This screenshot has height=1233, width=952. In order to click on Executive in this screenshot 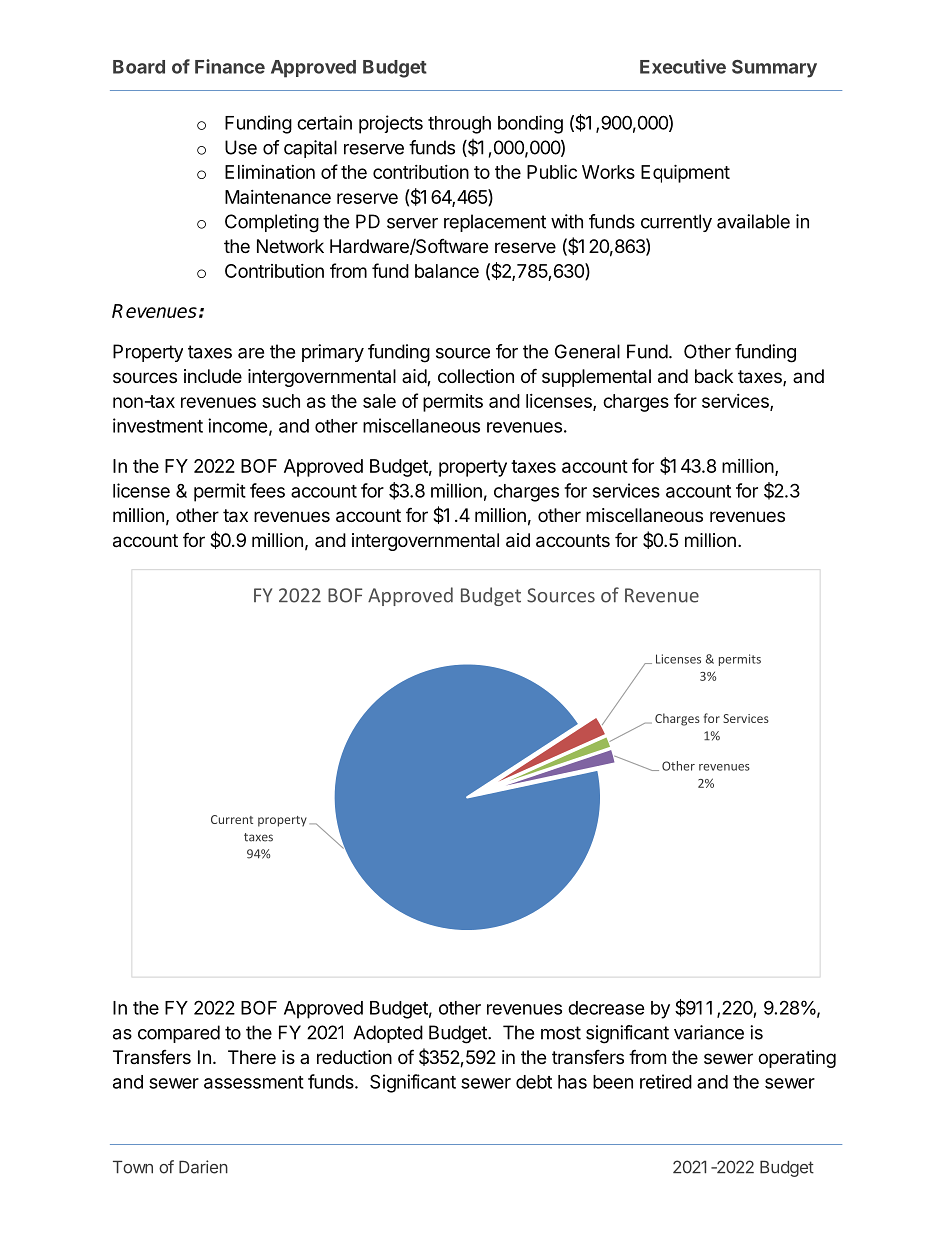, I will do `click(683, 66)`.
